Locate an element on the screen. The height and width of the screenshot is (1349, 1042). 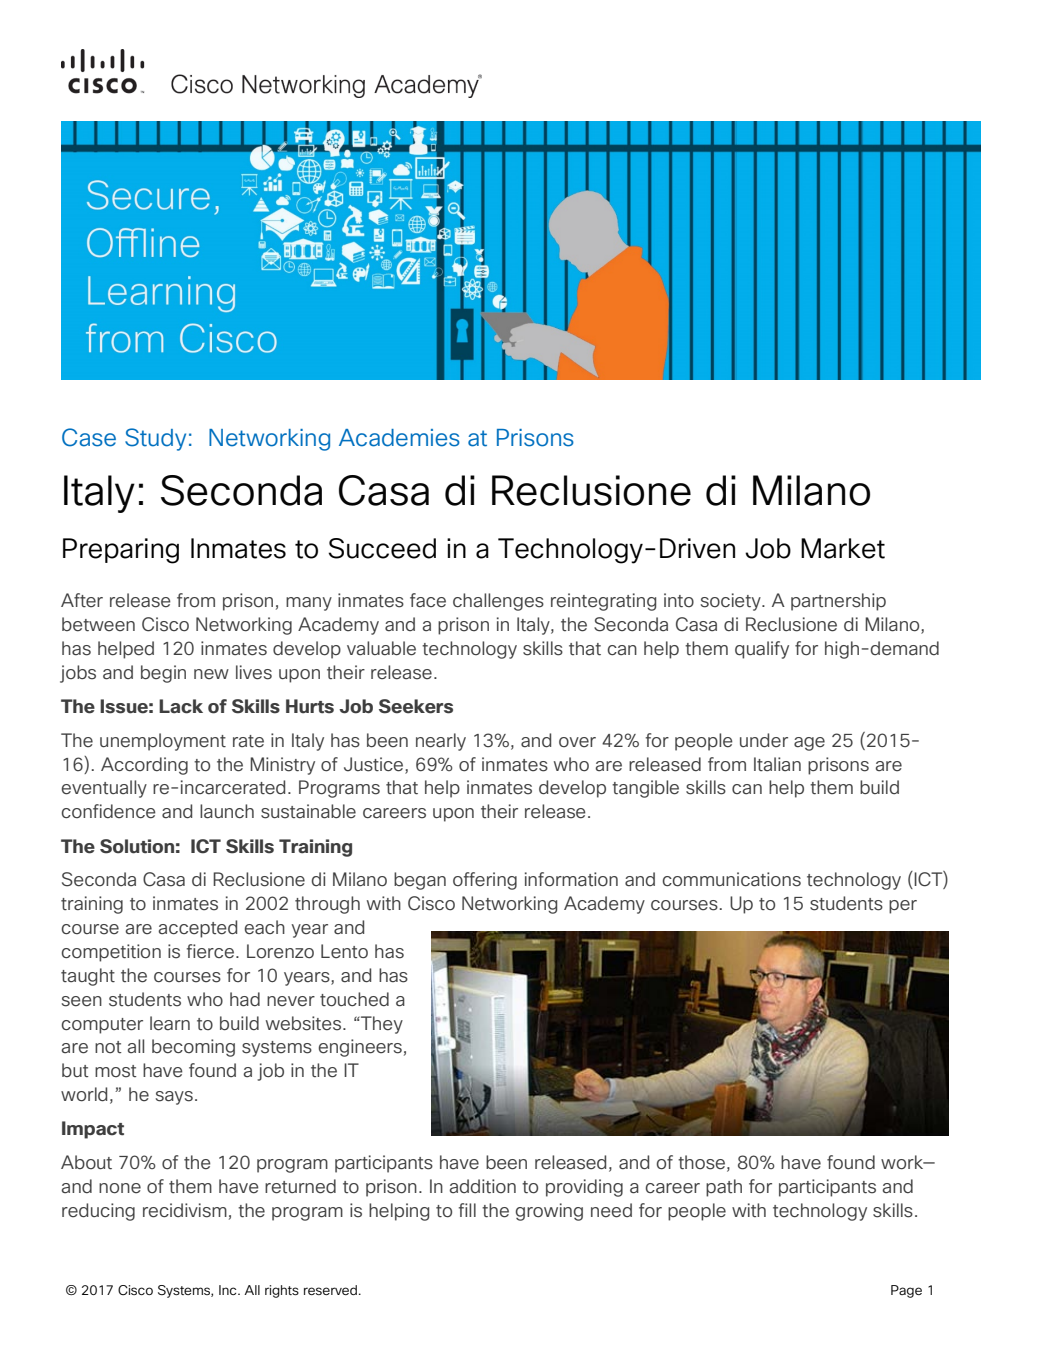
unemployment is located at coordinates (163, 742).
